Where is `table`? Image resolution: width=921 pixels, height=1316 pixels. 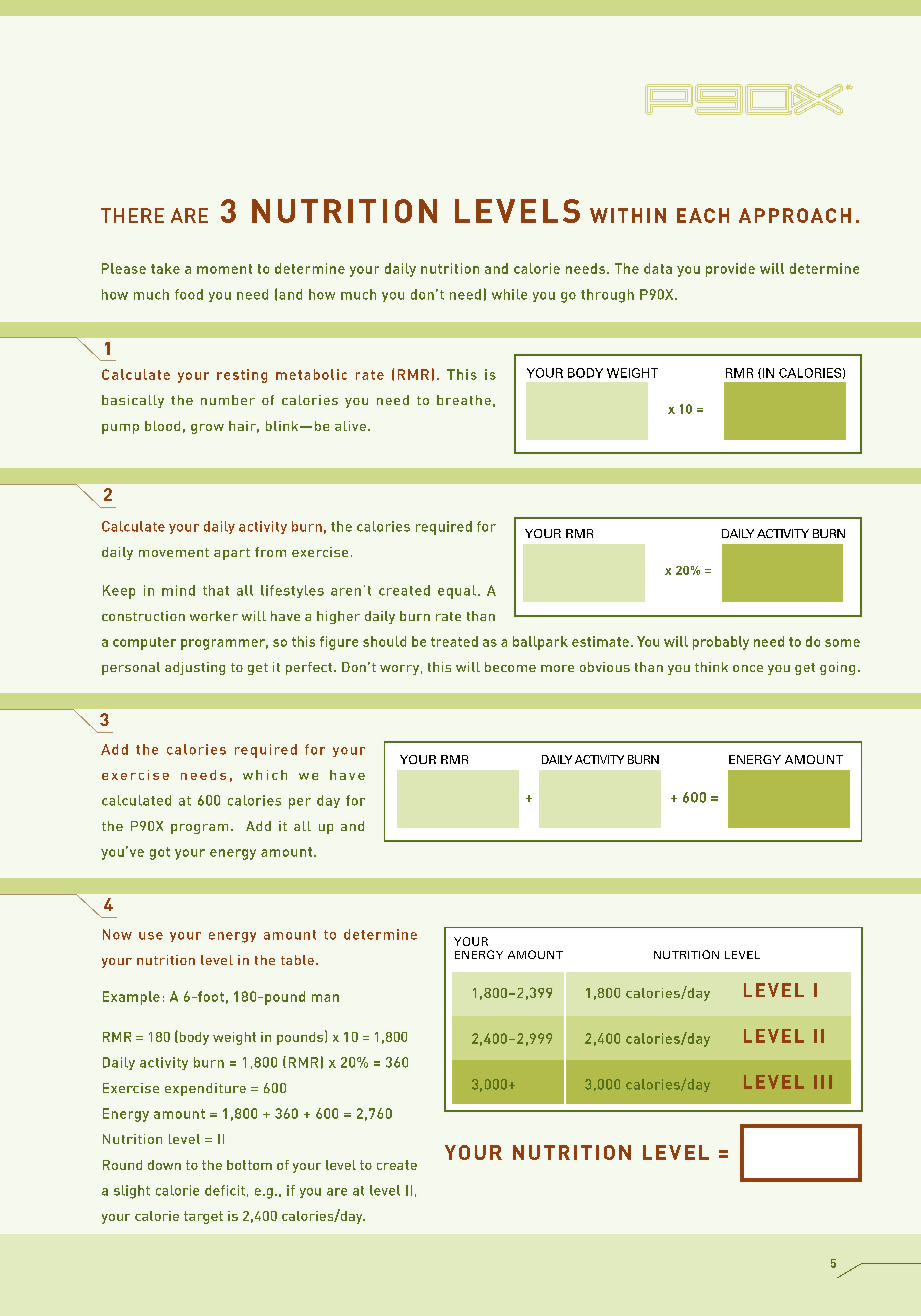
table is located at coordinates (297, 960).
